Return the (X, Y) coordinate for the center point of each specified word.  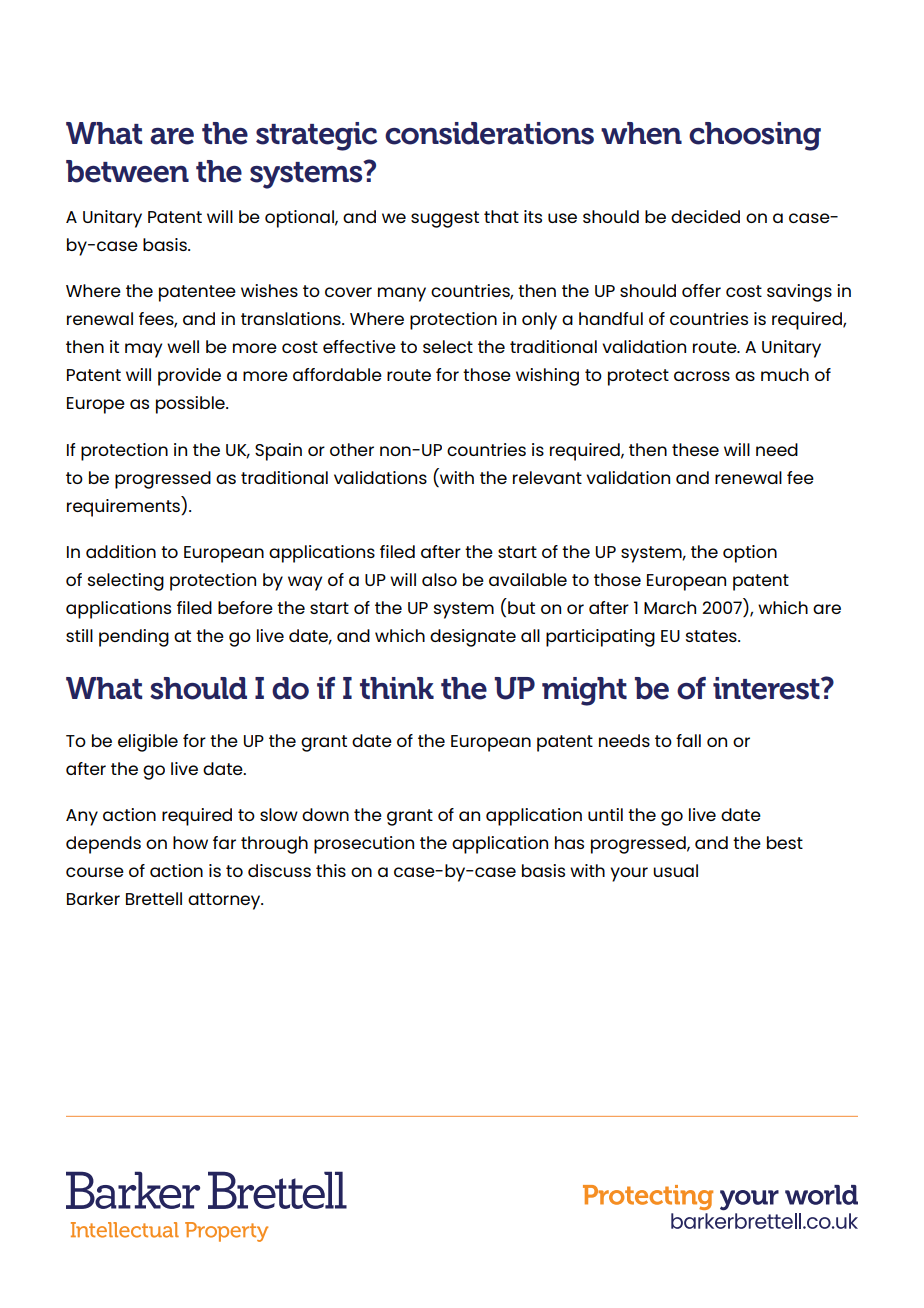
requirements (124, 506)
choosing (755, 136)
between (127, 171)
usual (675, 870)
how (190, 842)
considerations (489, 133)
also (439, 579)
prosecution (364, 845)
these (695, 449)
